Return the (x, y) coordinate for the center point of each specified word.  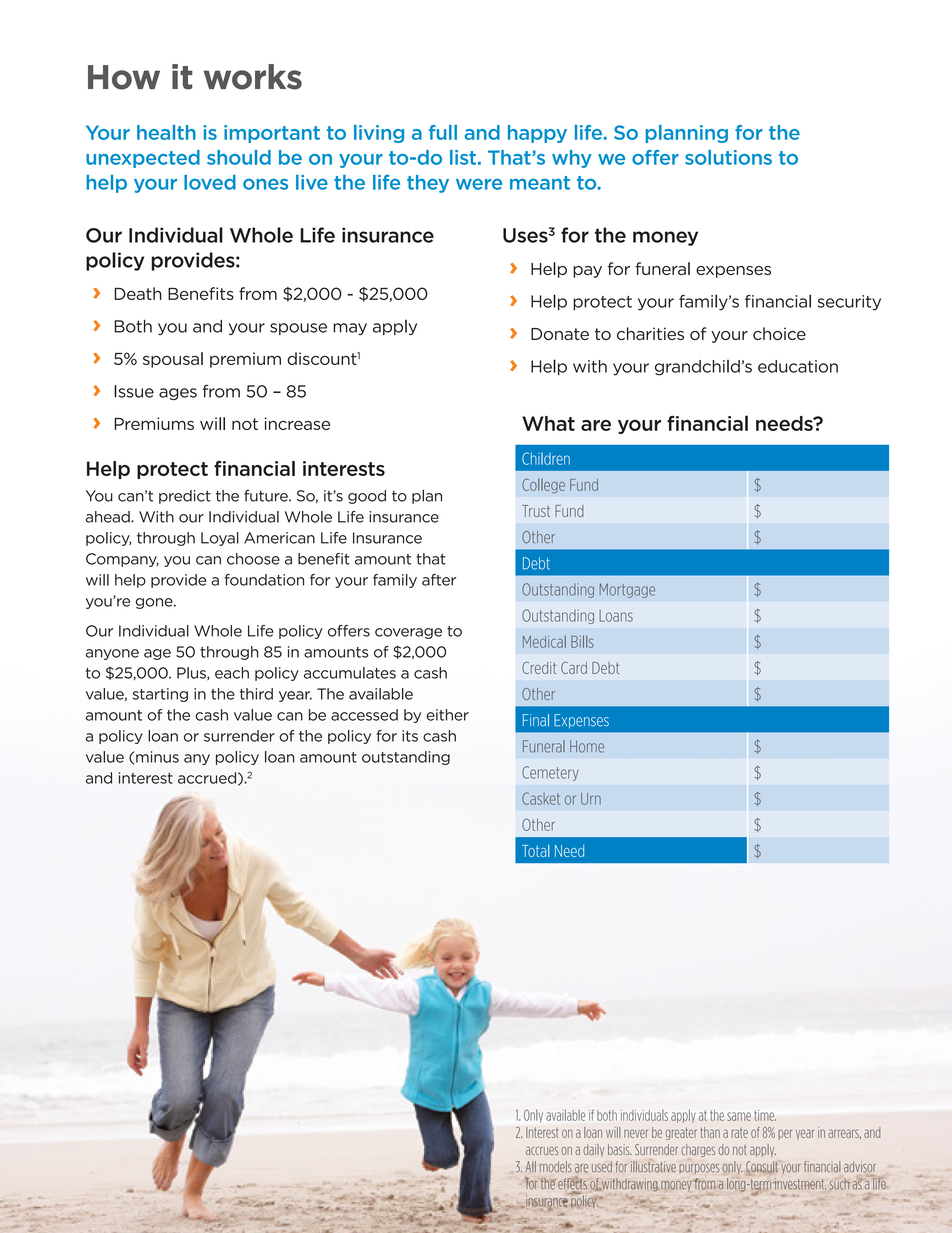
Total (535, 851)
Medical (544, 641)
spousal (173, 360)
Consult (762, 1168)
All (531, 1166)
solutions (728, 157)
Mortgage (627, 590)
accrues (542, 1150)
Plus (192, 673)
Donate (560, 334)
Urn (591, 799)
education (798, 366)
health (166, 132)
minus (157, 757)
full (443, 132)
